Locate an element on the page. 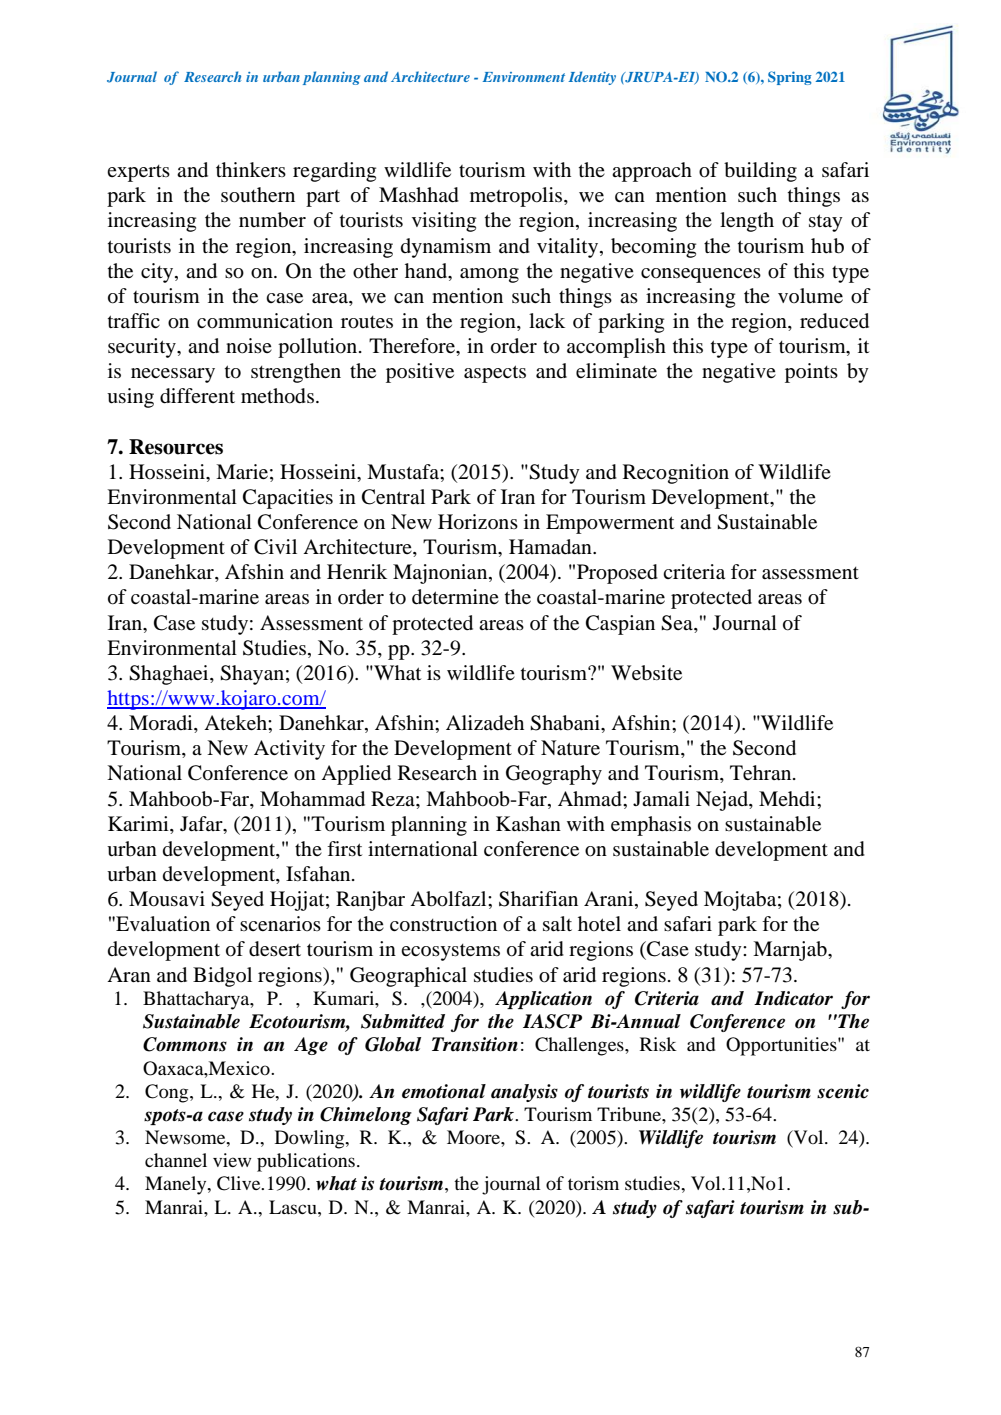  thinkers is located at coordinates (251, 169).
